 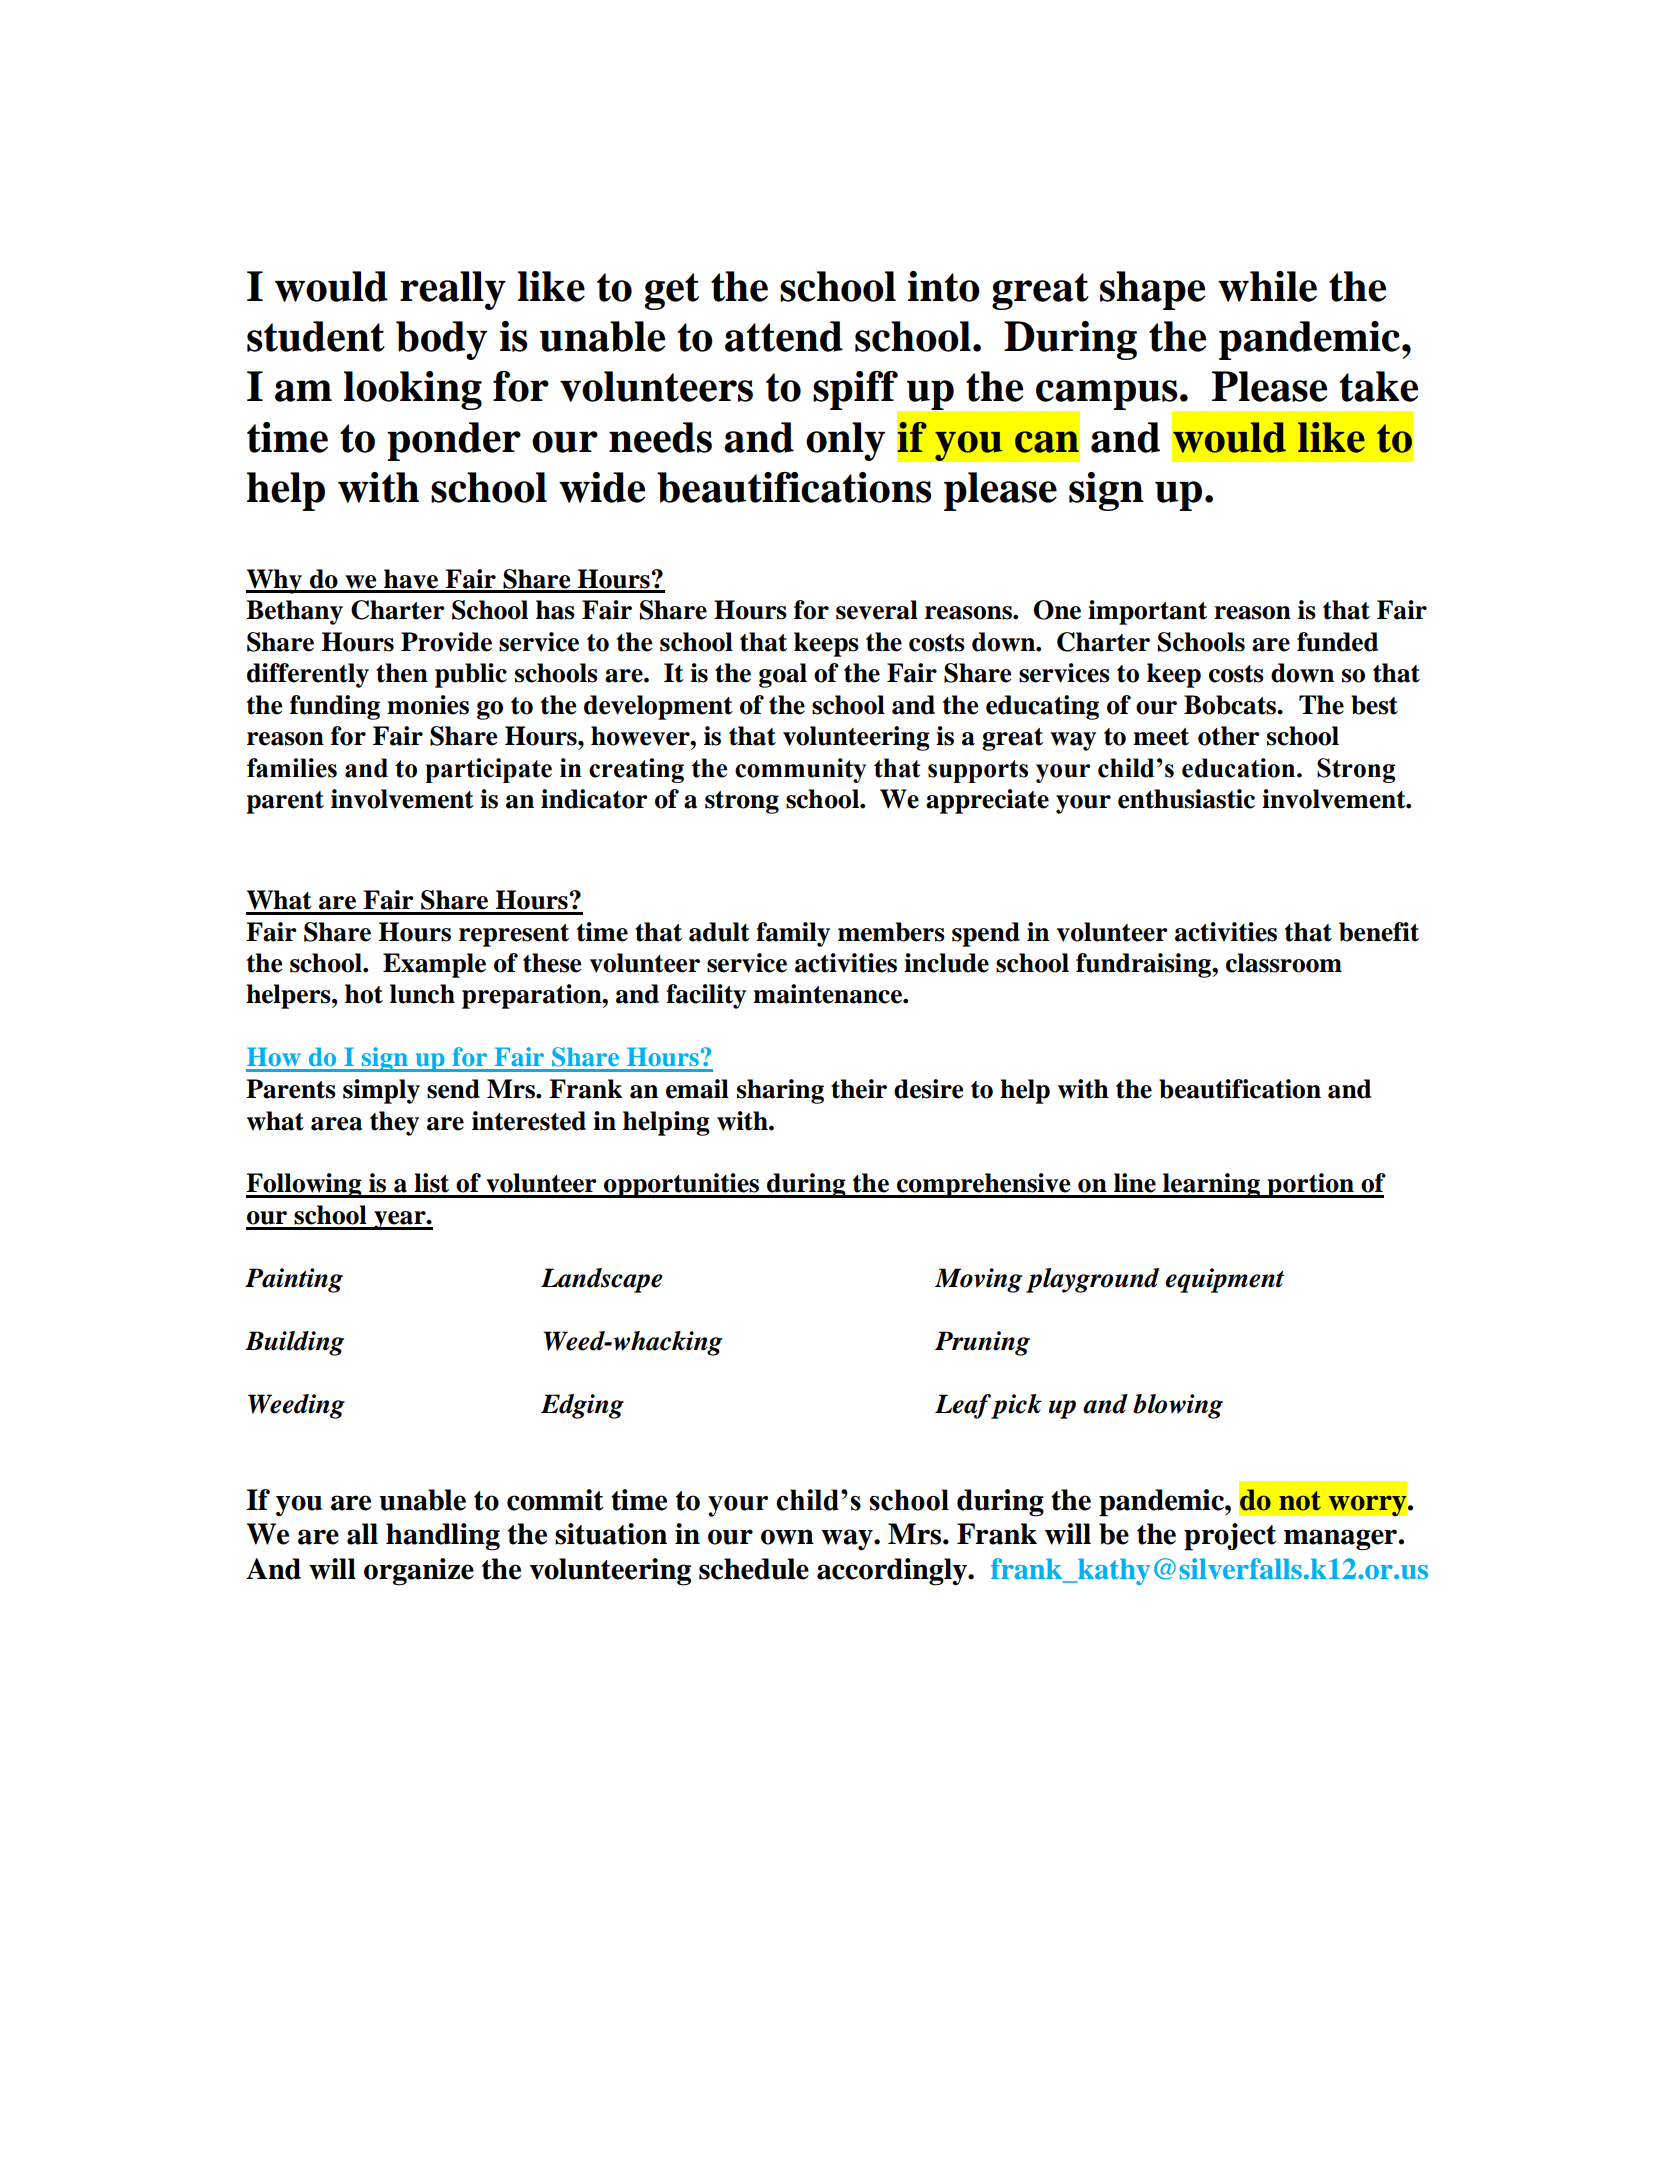 What do you see at coordinates (1284, 963) in the page?
I see `classroom` at bounding box center [1284, 963].
